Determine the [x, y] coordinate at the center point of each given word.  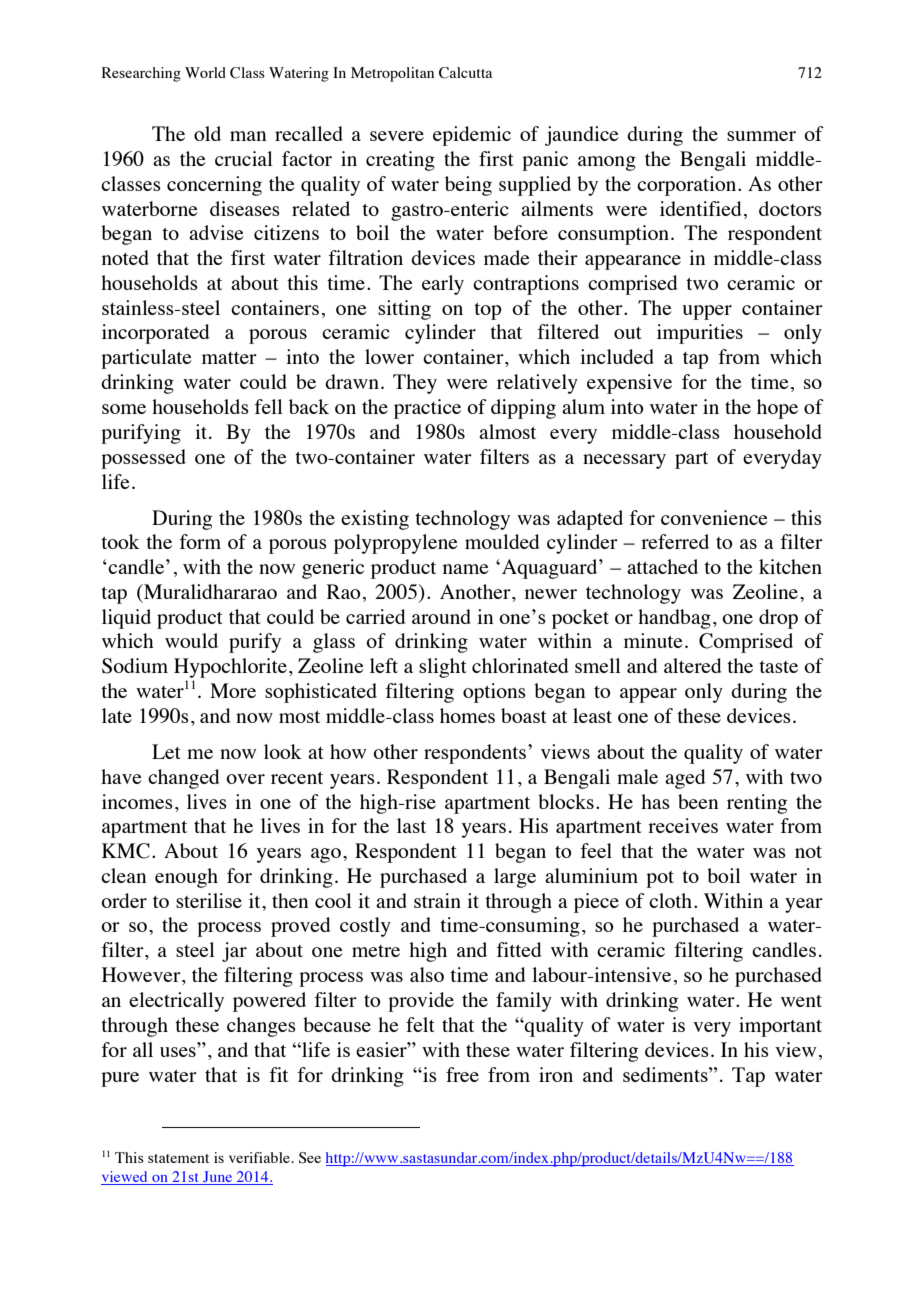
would [191, 640]
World [205, 72]
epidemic [472, 136]
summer [761, 136]
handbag [674, 619]
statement [178, 1158]
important [780, 1027]
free [462, 1074]
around [441, 616]
